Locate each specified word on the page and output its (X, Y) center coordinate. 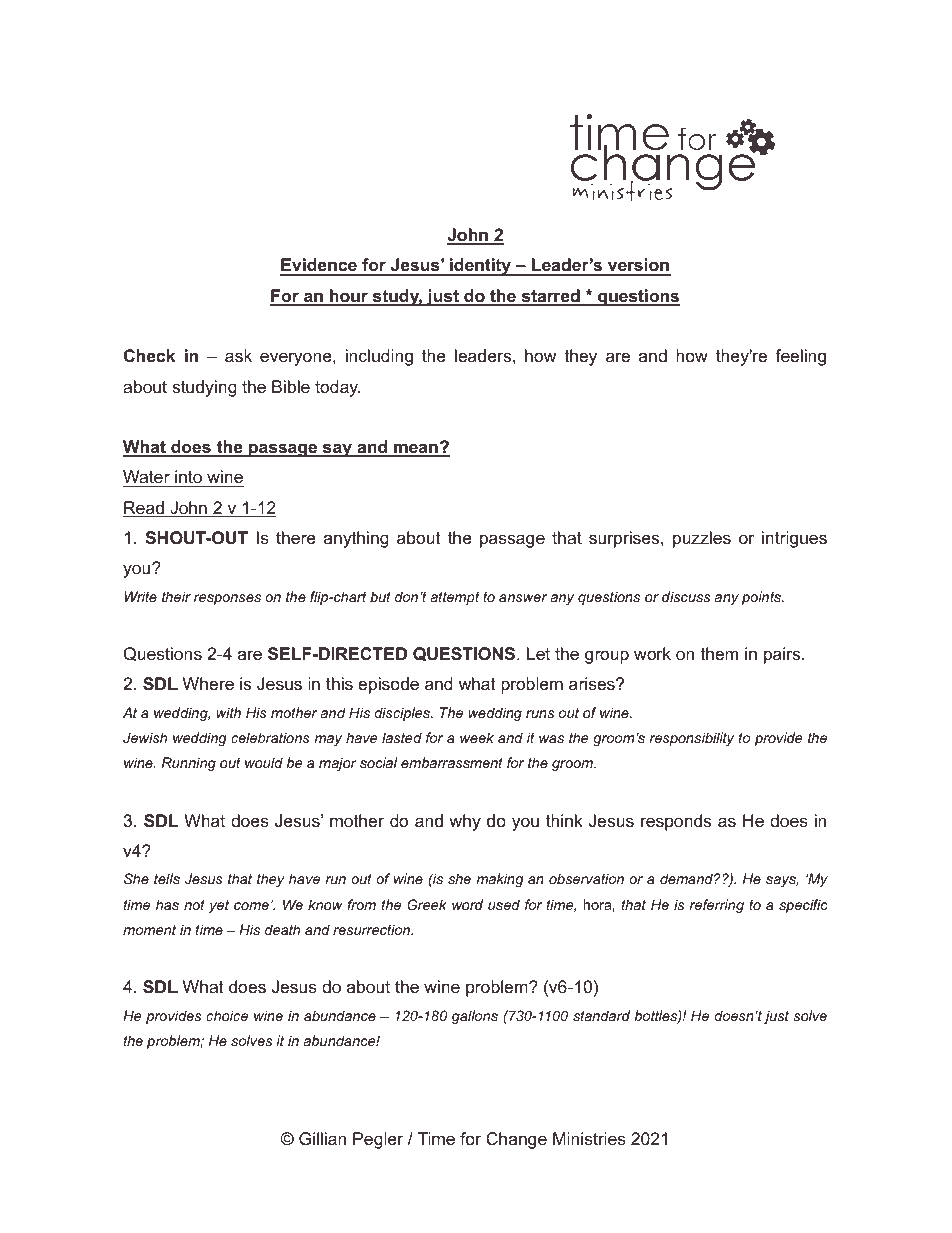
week (477, 737)
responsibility (692, 739)
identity (480, 267)
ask (238, 356)
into (188, 478)
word (467, 904)
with (228, 712)
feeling (800, 357)
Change (516, 1140)
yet (219, 906)
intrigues (794, 539)
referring (717, 906)
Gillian (322, 1139)
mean (416, 449)
